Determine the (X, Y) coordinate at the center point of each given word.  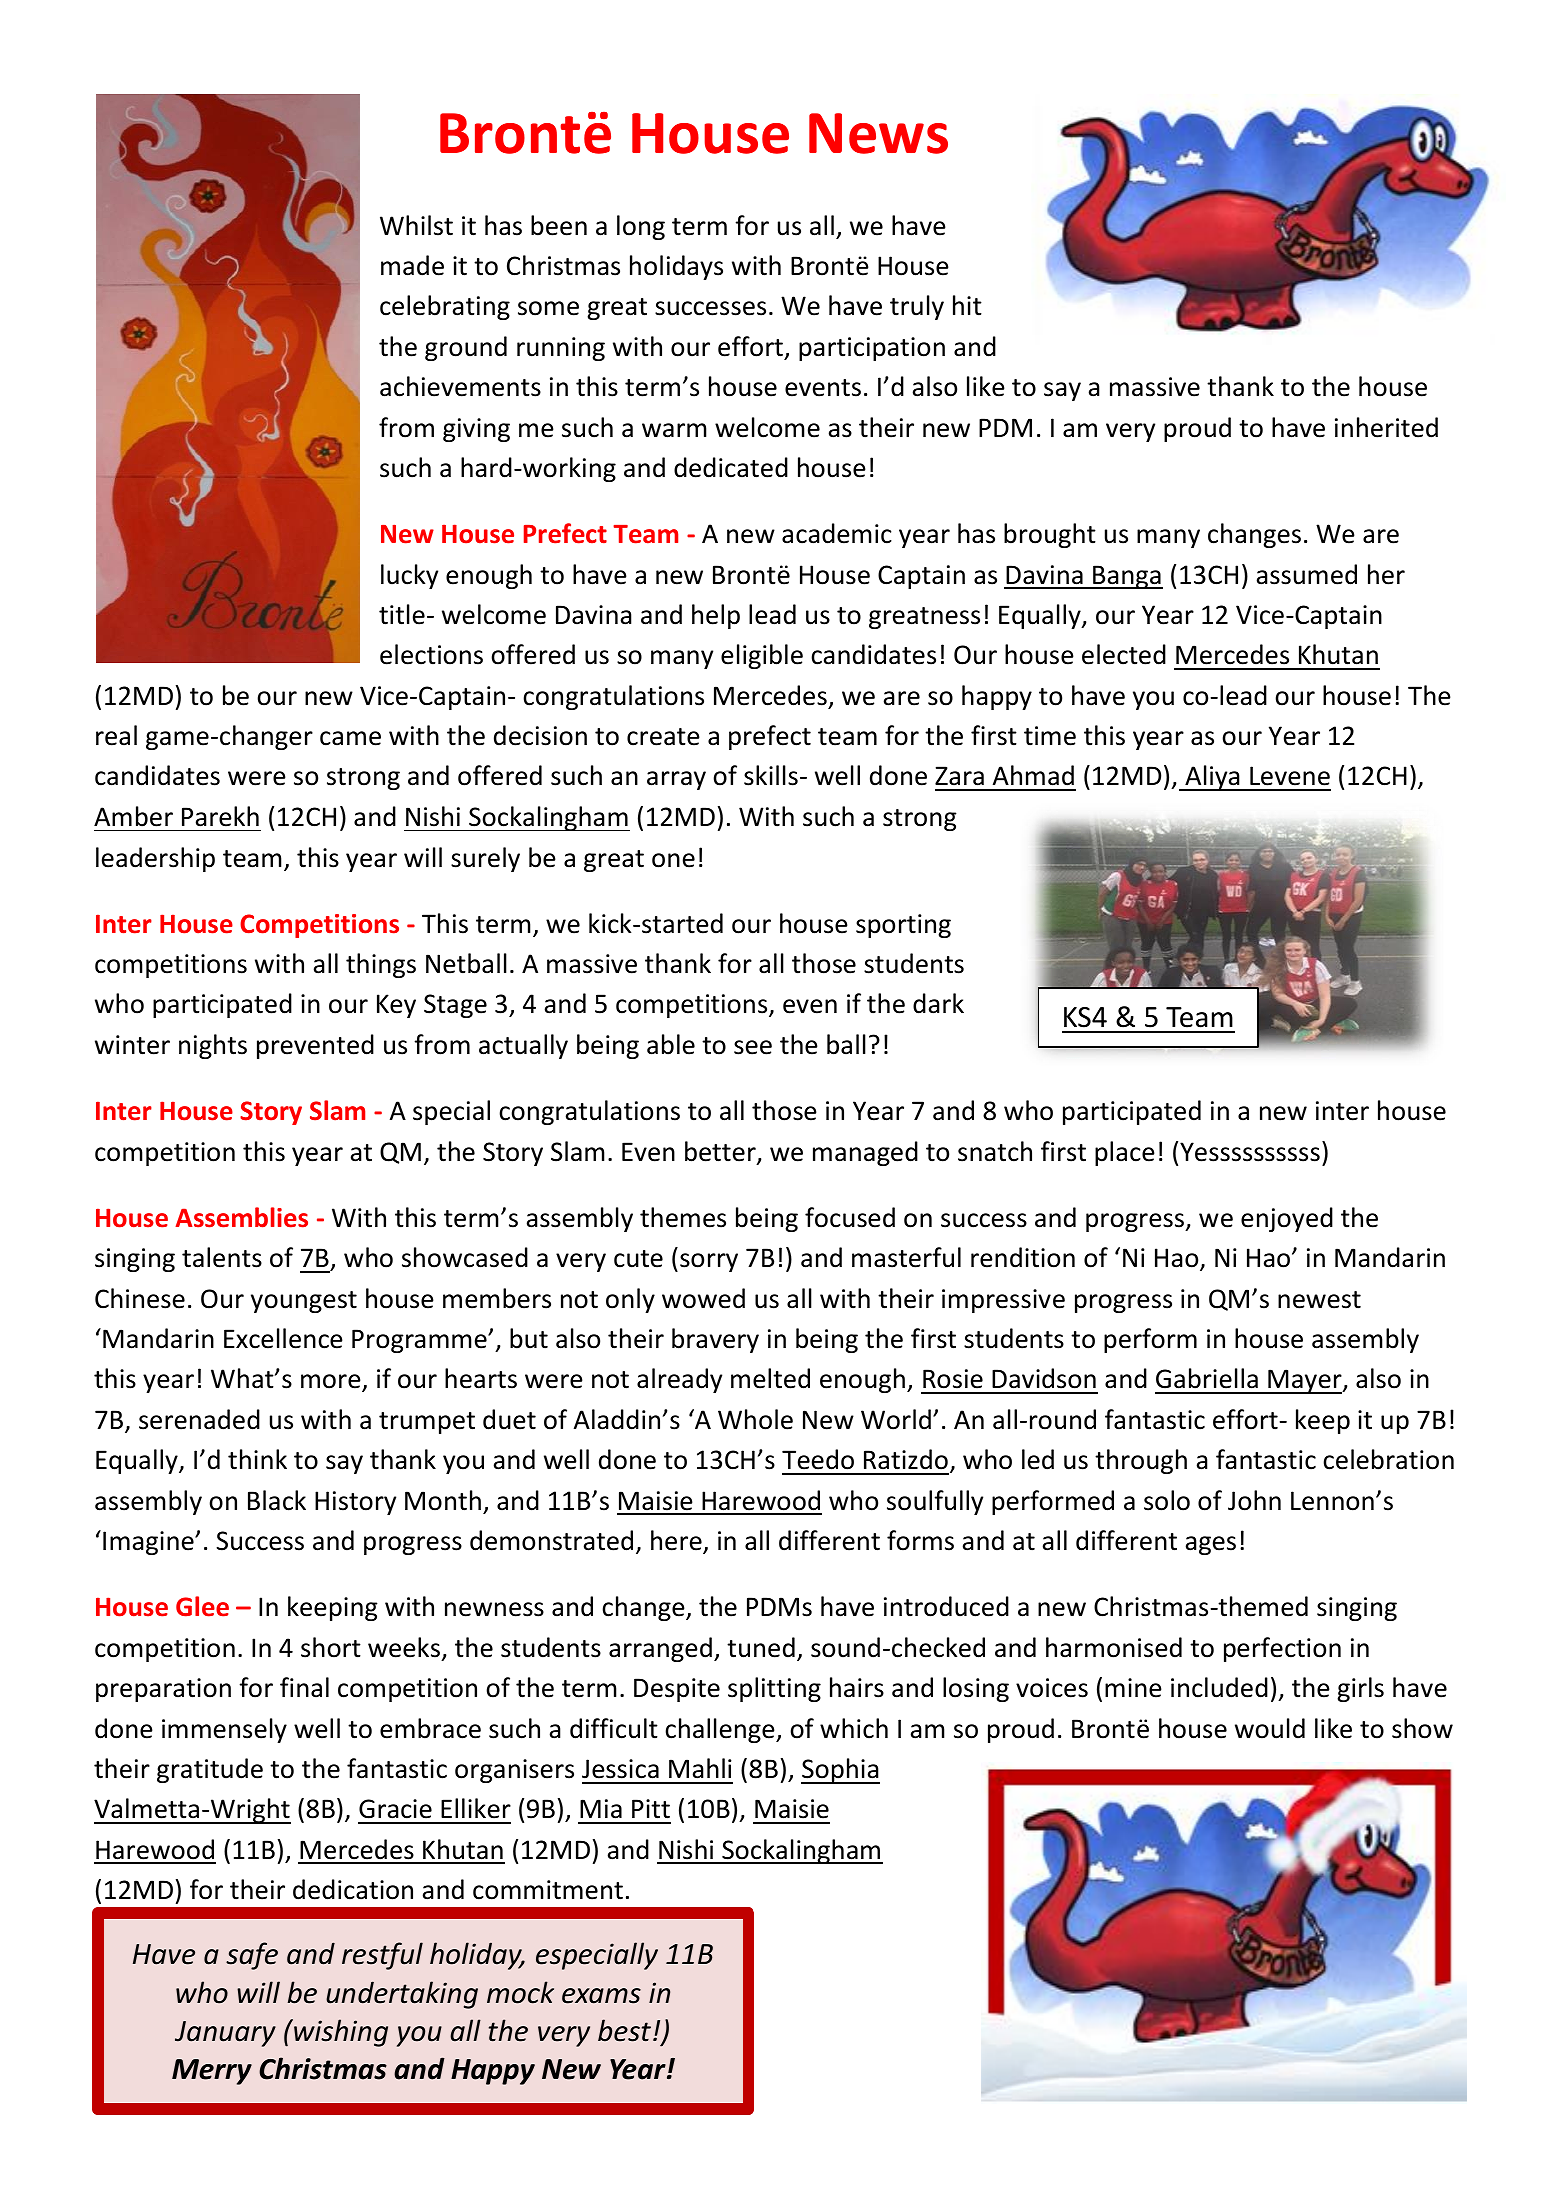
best (624, 2030)
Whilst (416, 225)
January (225, 2034)
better (721, 1152)
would (1270, 1728)
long (641, 227)
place (1125, 1153)
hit (967, 305)
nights (213, 1046)
